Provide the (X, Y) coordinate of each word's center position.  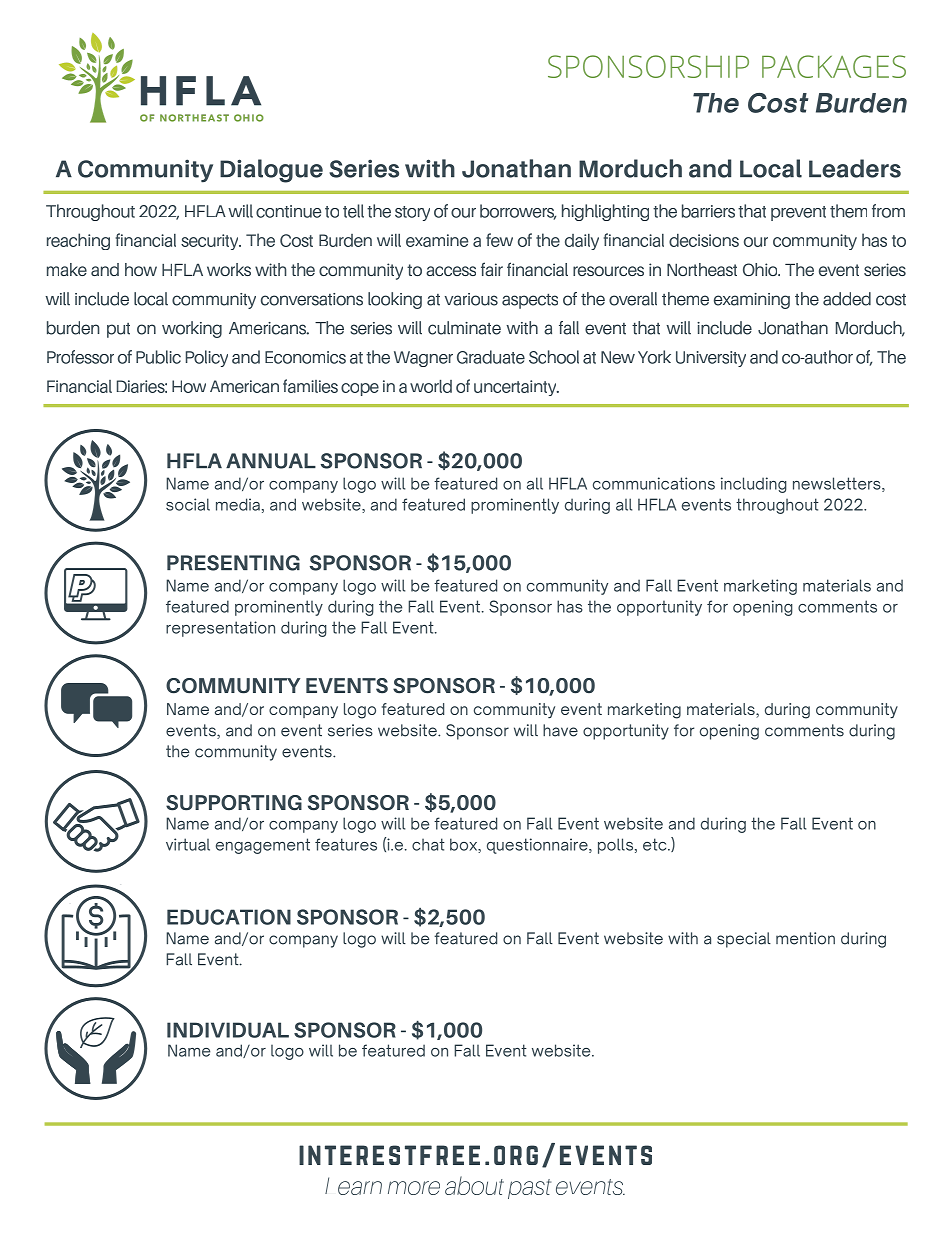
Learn (353, 1186)
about (474, 1185)
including (754, 485)
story (412, 213)
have (560, 730)
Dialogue (271, 171)
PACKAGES (834, 66)
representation (220, 629)
